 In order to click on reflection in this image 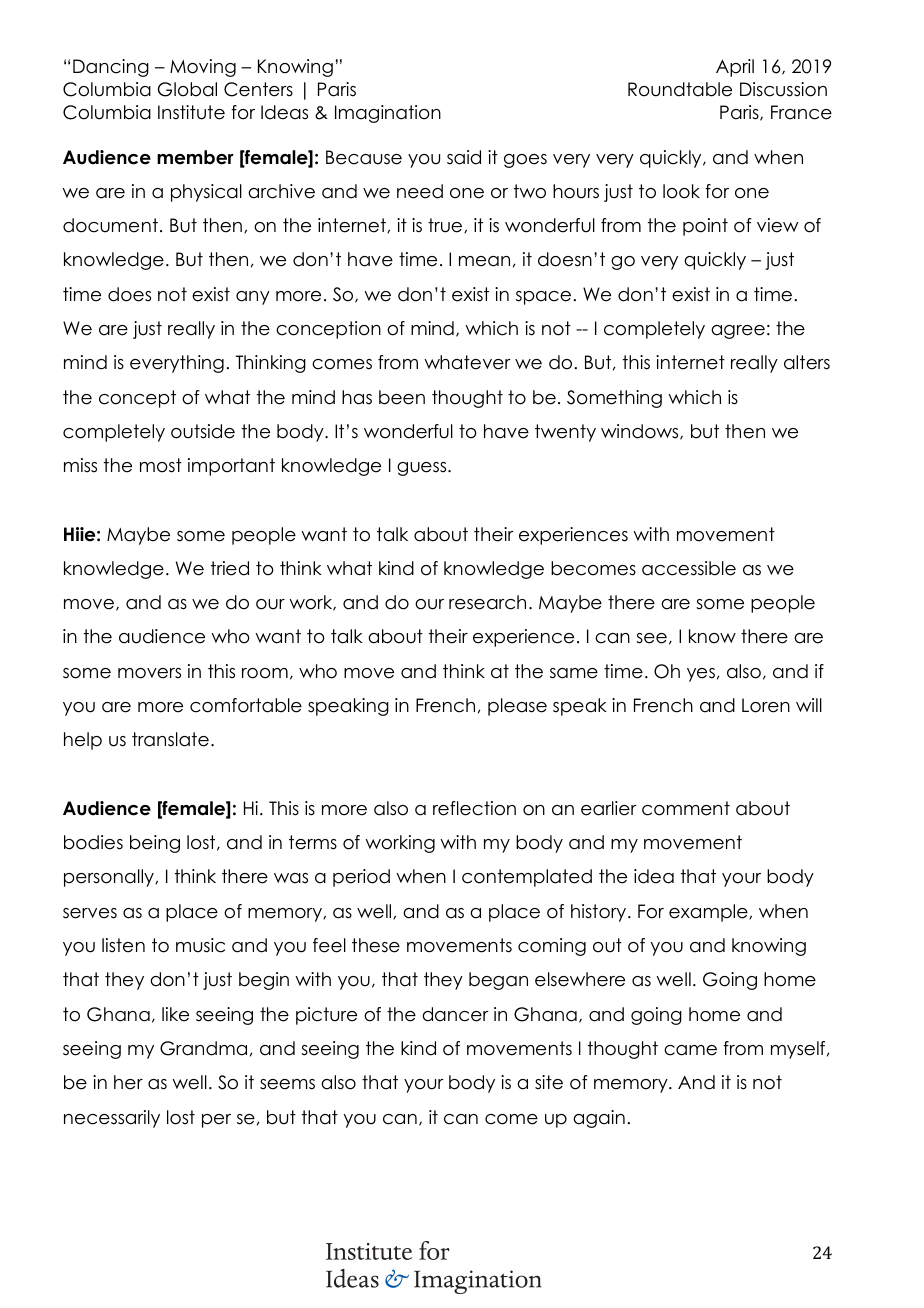, I will do `click(474, 808)`.
